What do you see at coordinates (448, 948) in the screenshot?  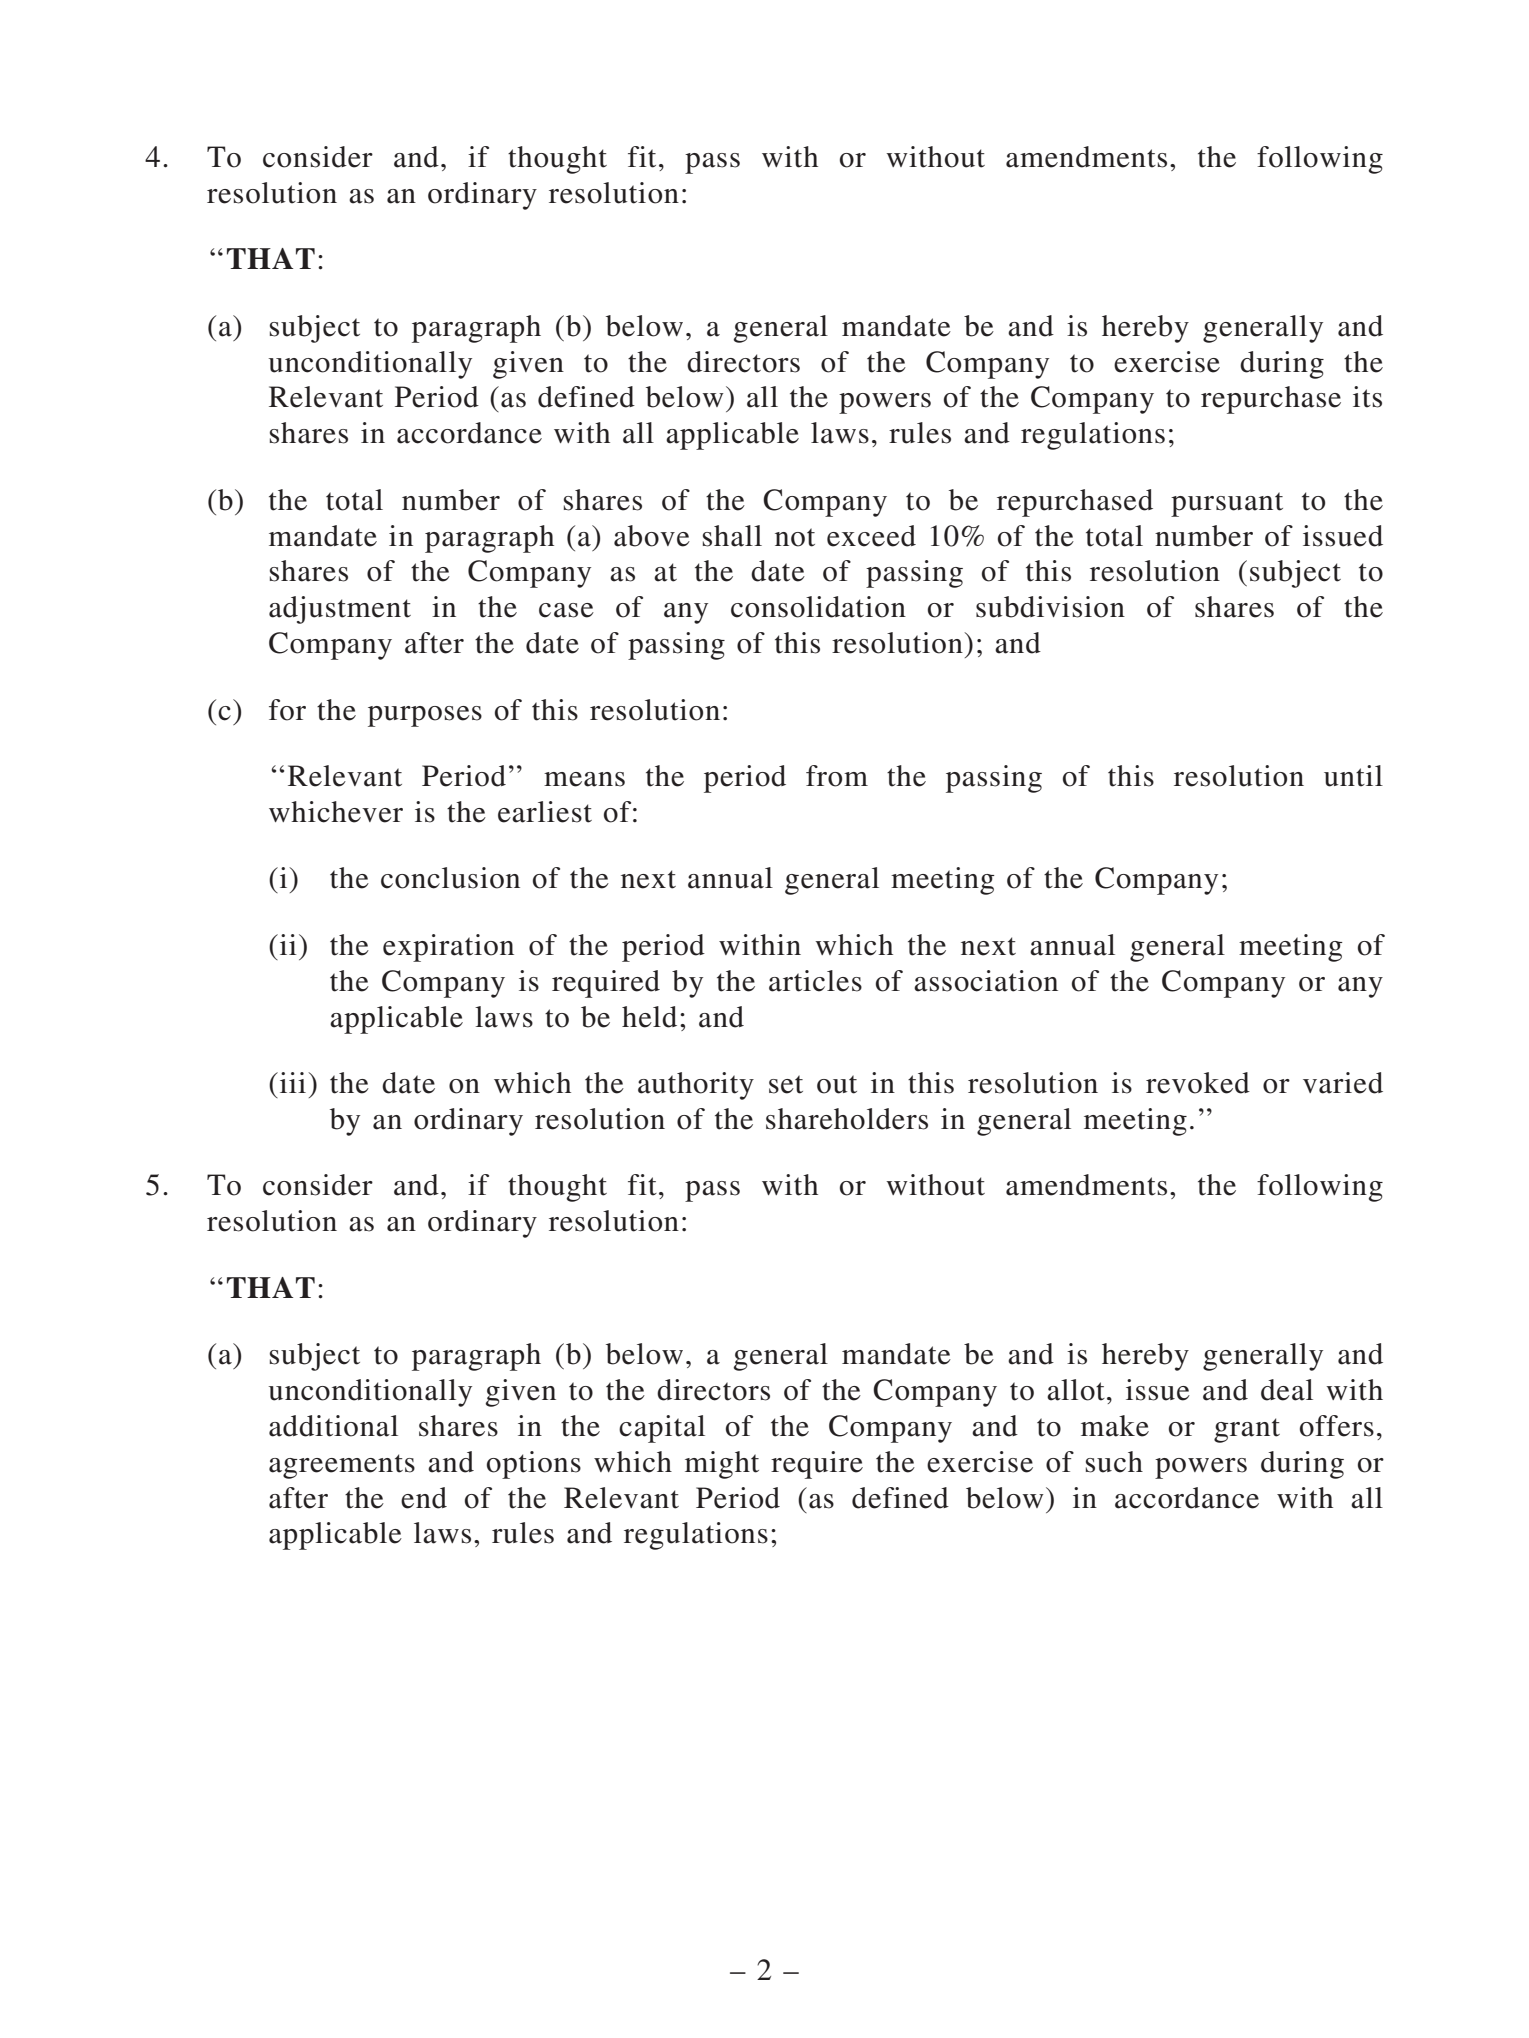 I see `expiration` at bounding box center [448, 948].
